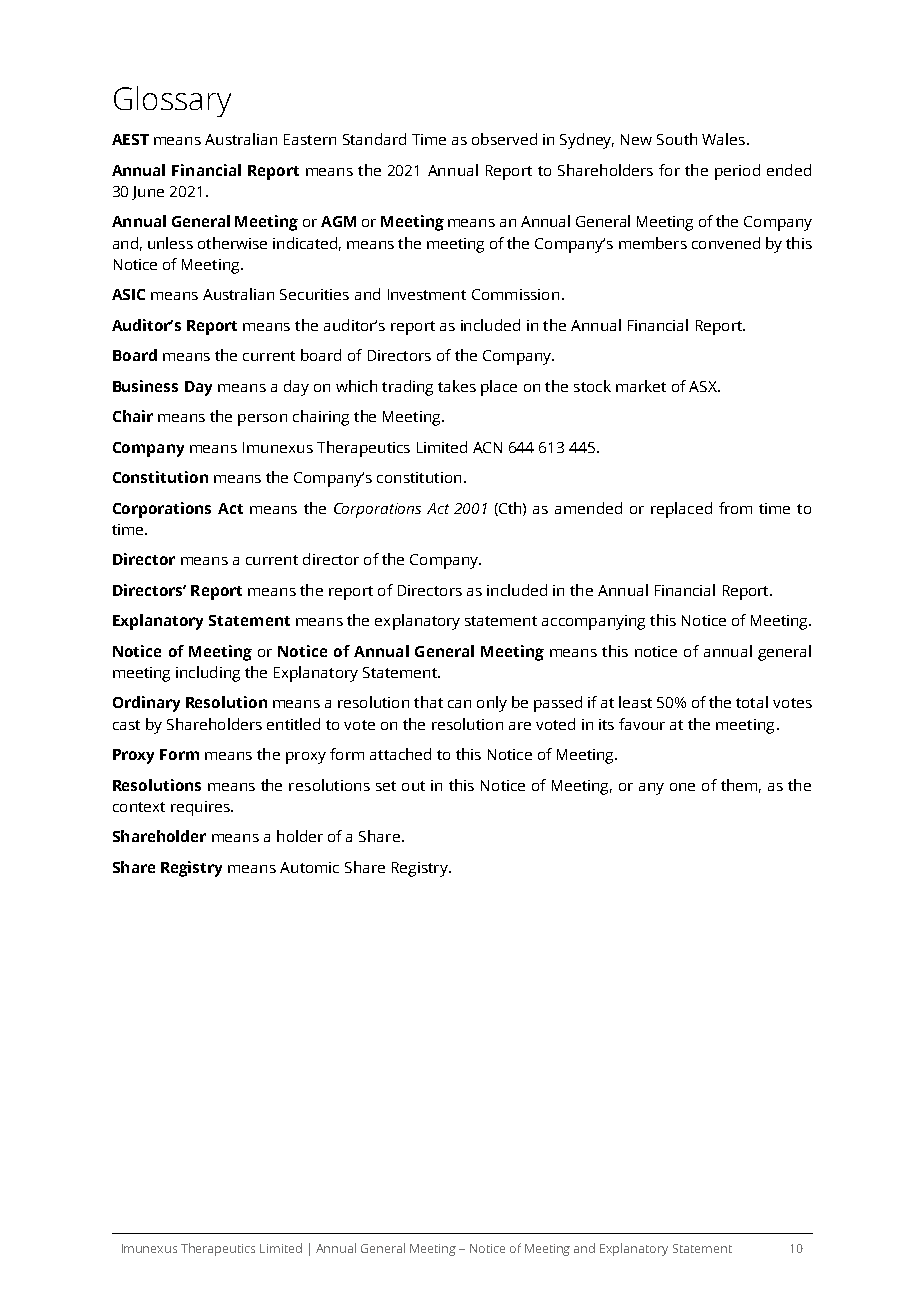 Image resolution: width=924 pixels, height=1308 pixels. What do you see at coordinates (735, 508) in the document?
I see `from` at bounding box center [735, 508].
